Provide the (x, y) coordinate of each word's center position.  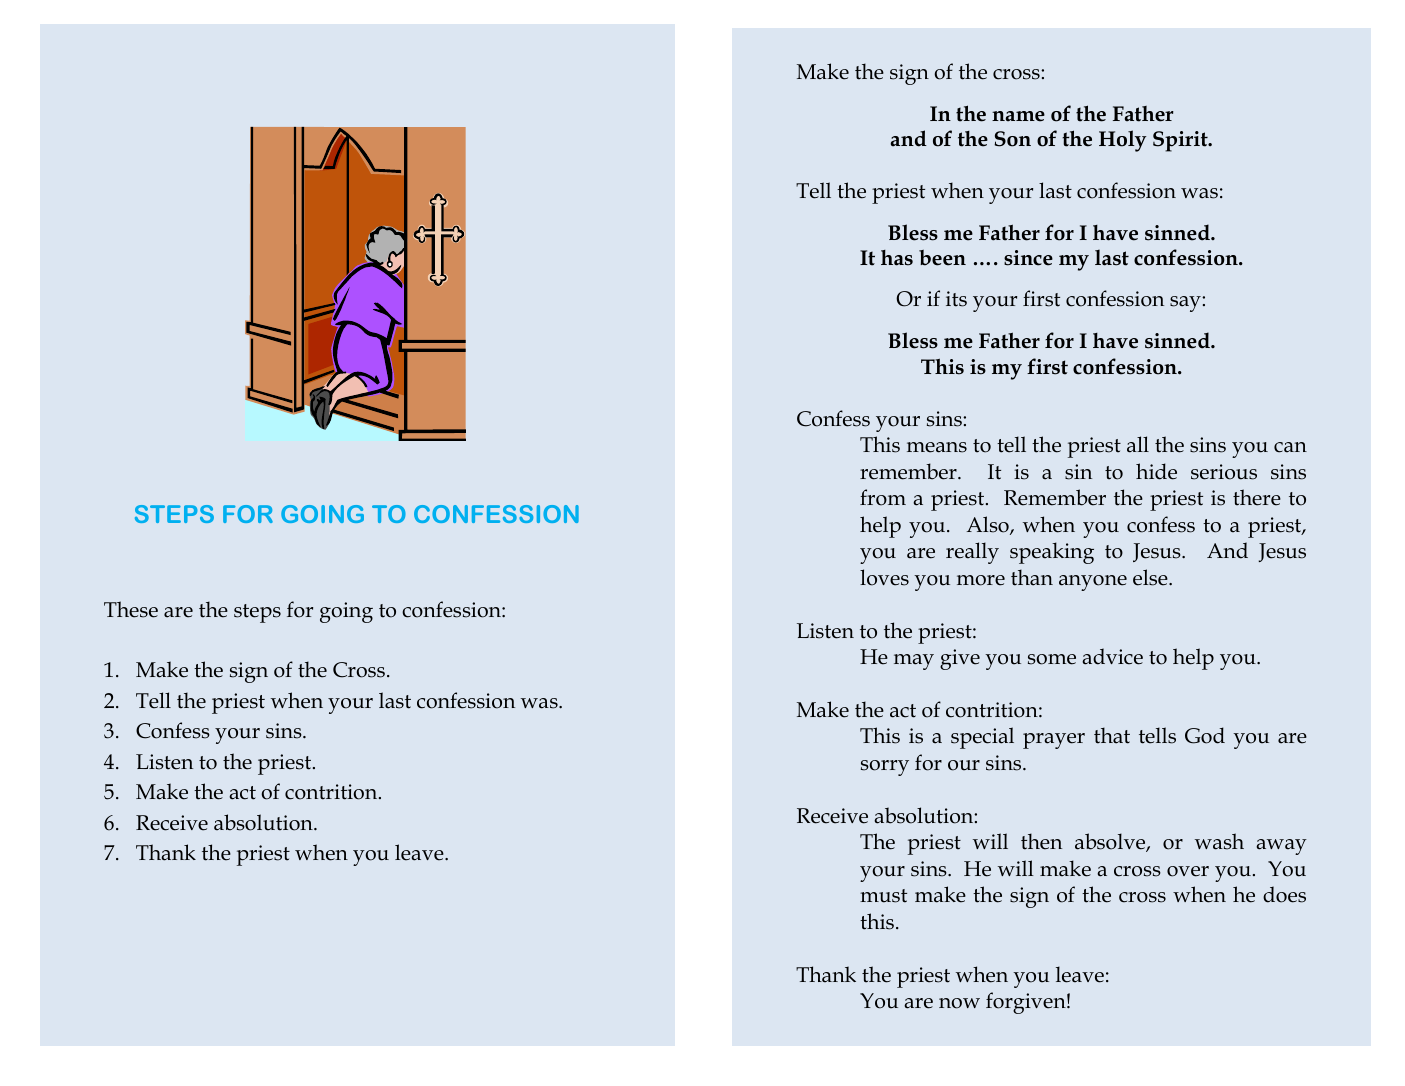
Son (1012, 139)
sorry (885, 768)
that (1112, 735)
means (937, 447)
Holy (1122, 141)
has (897, 258)
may (914, 662)
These (131, 609)
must (883, 896)
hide (1156, 471)
